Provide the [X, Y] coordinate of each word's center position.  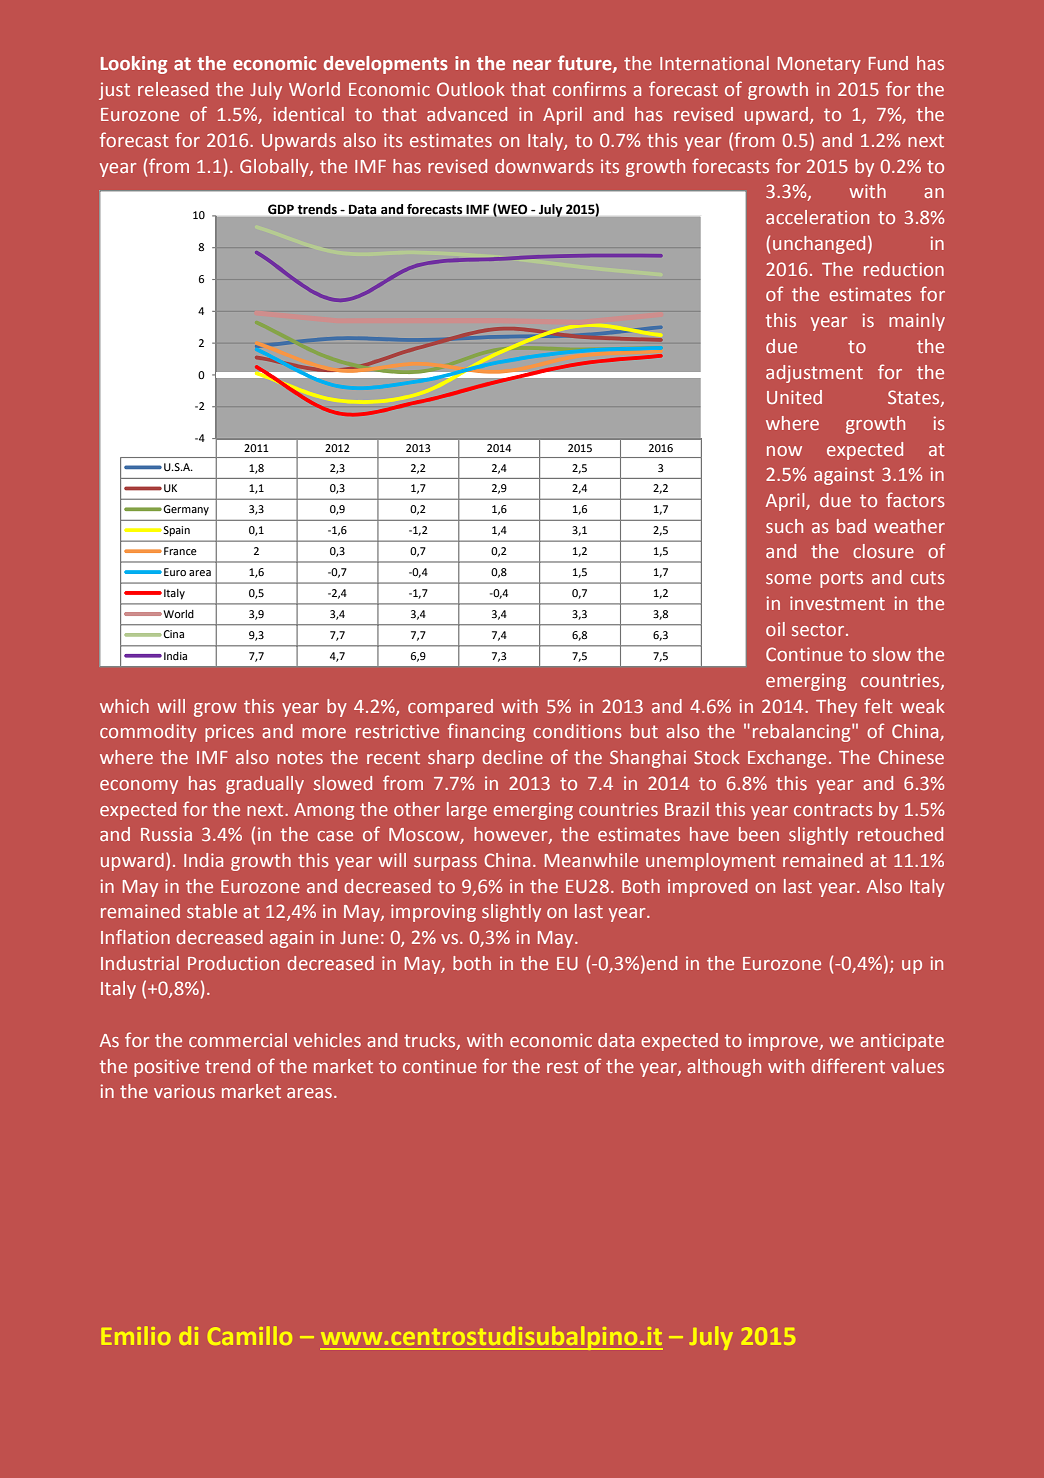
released [173, 89]
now [784, 451]
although [724, 1068]
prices [229, 733]
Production [233, 963]
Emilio [136, 1336]
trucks [431, 1041]
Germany [185, 510]
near [532, 65]
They [836, 708]
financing [486, 732]
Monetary [819, 65]
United [794, 397]
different [848, 1065]
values [917, 1066]
